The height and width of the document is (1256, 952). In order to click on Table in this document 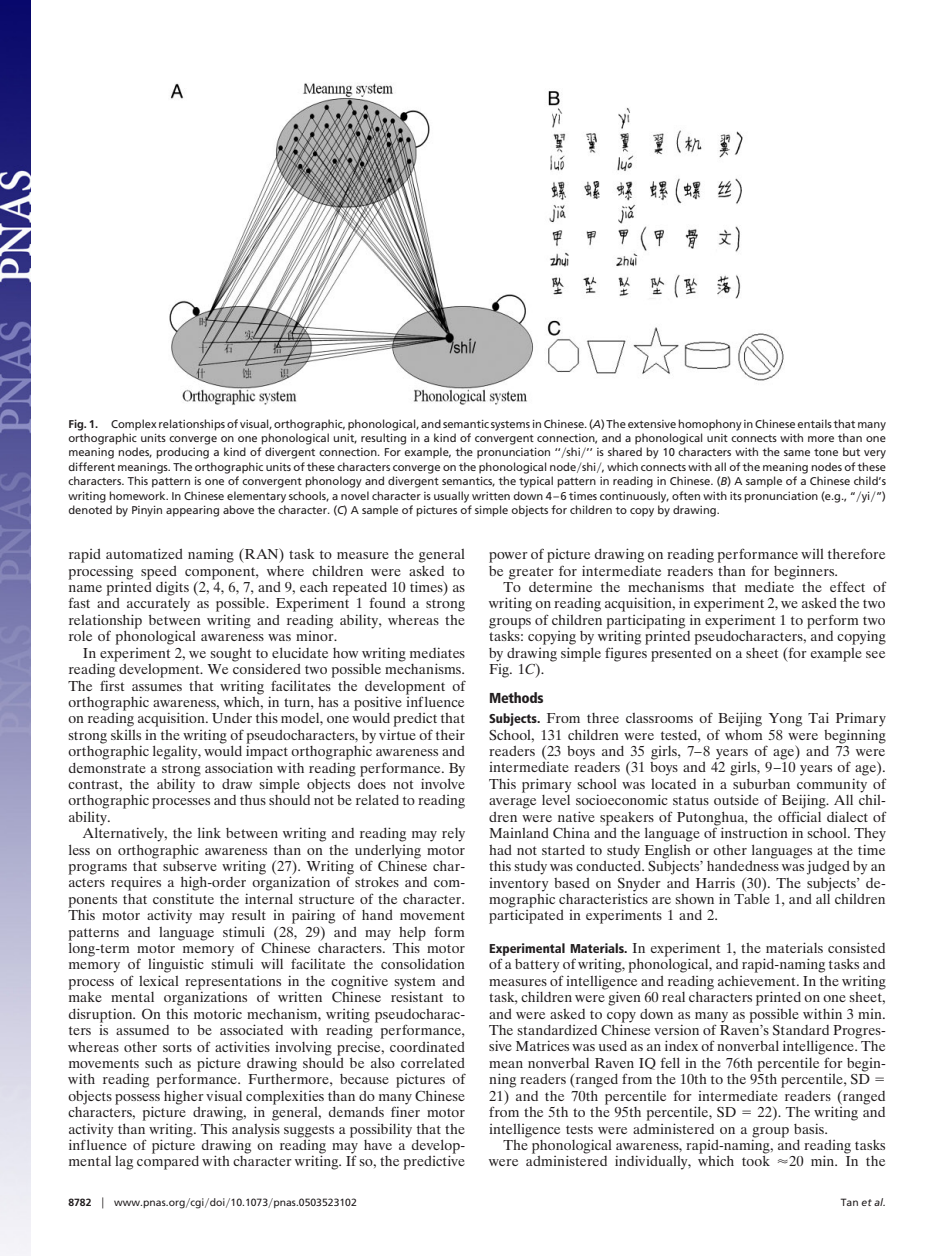, I will do `click(752, 897)`.
